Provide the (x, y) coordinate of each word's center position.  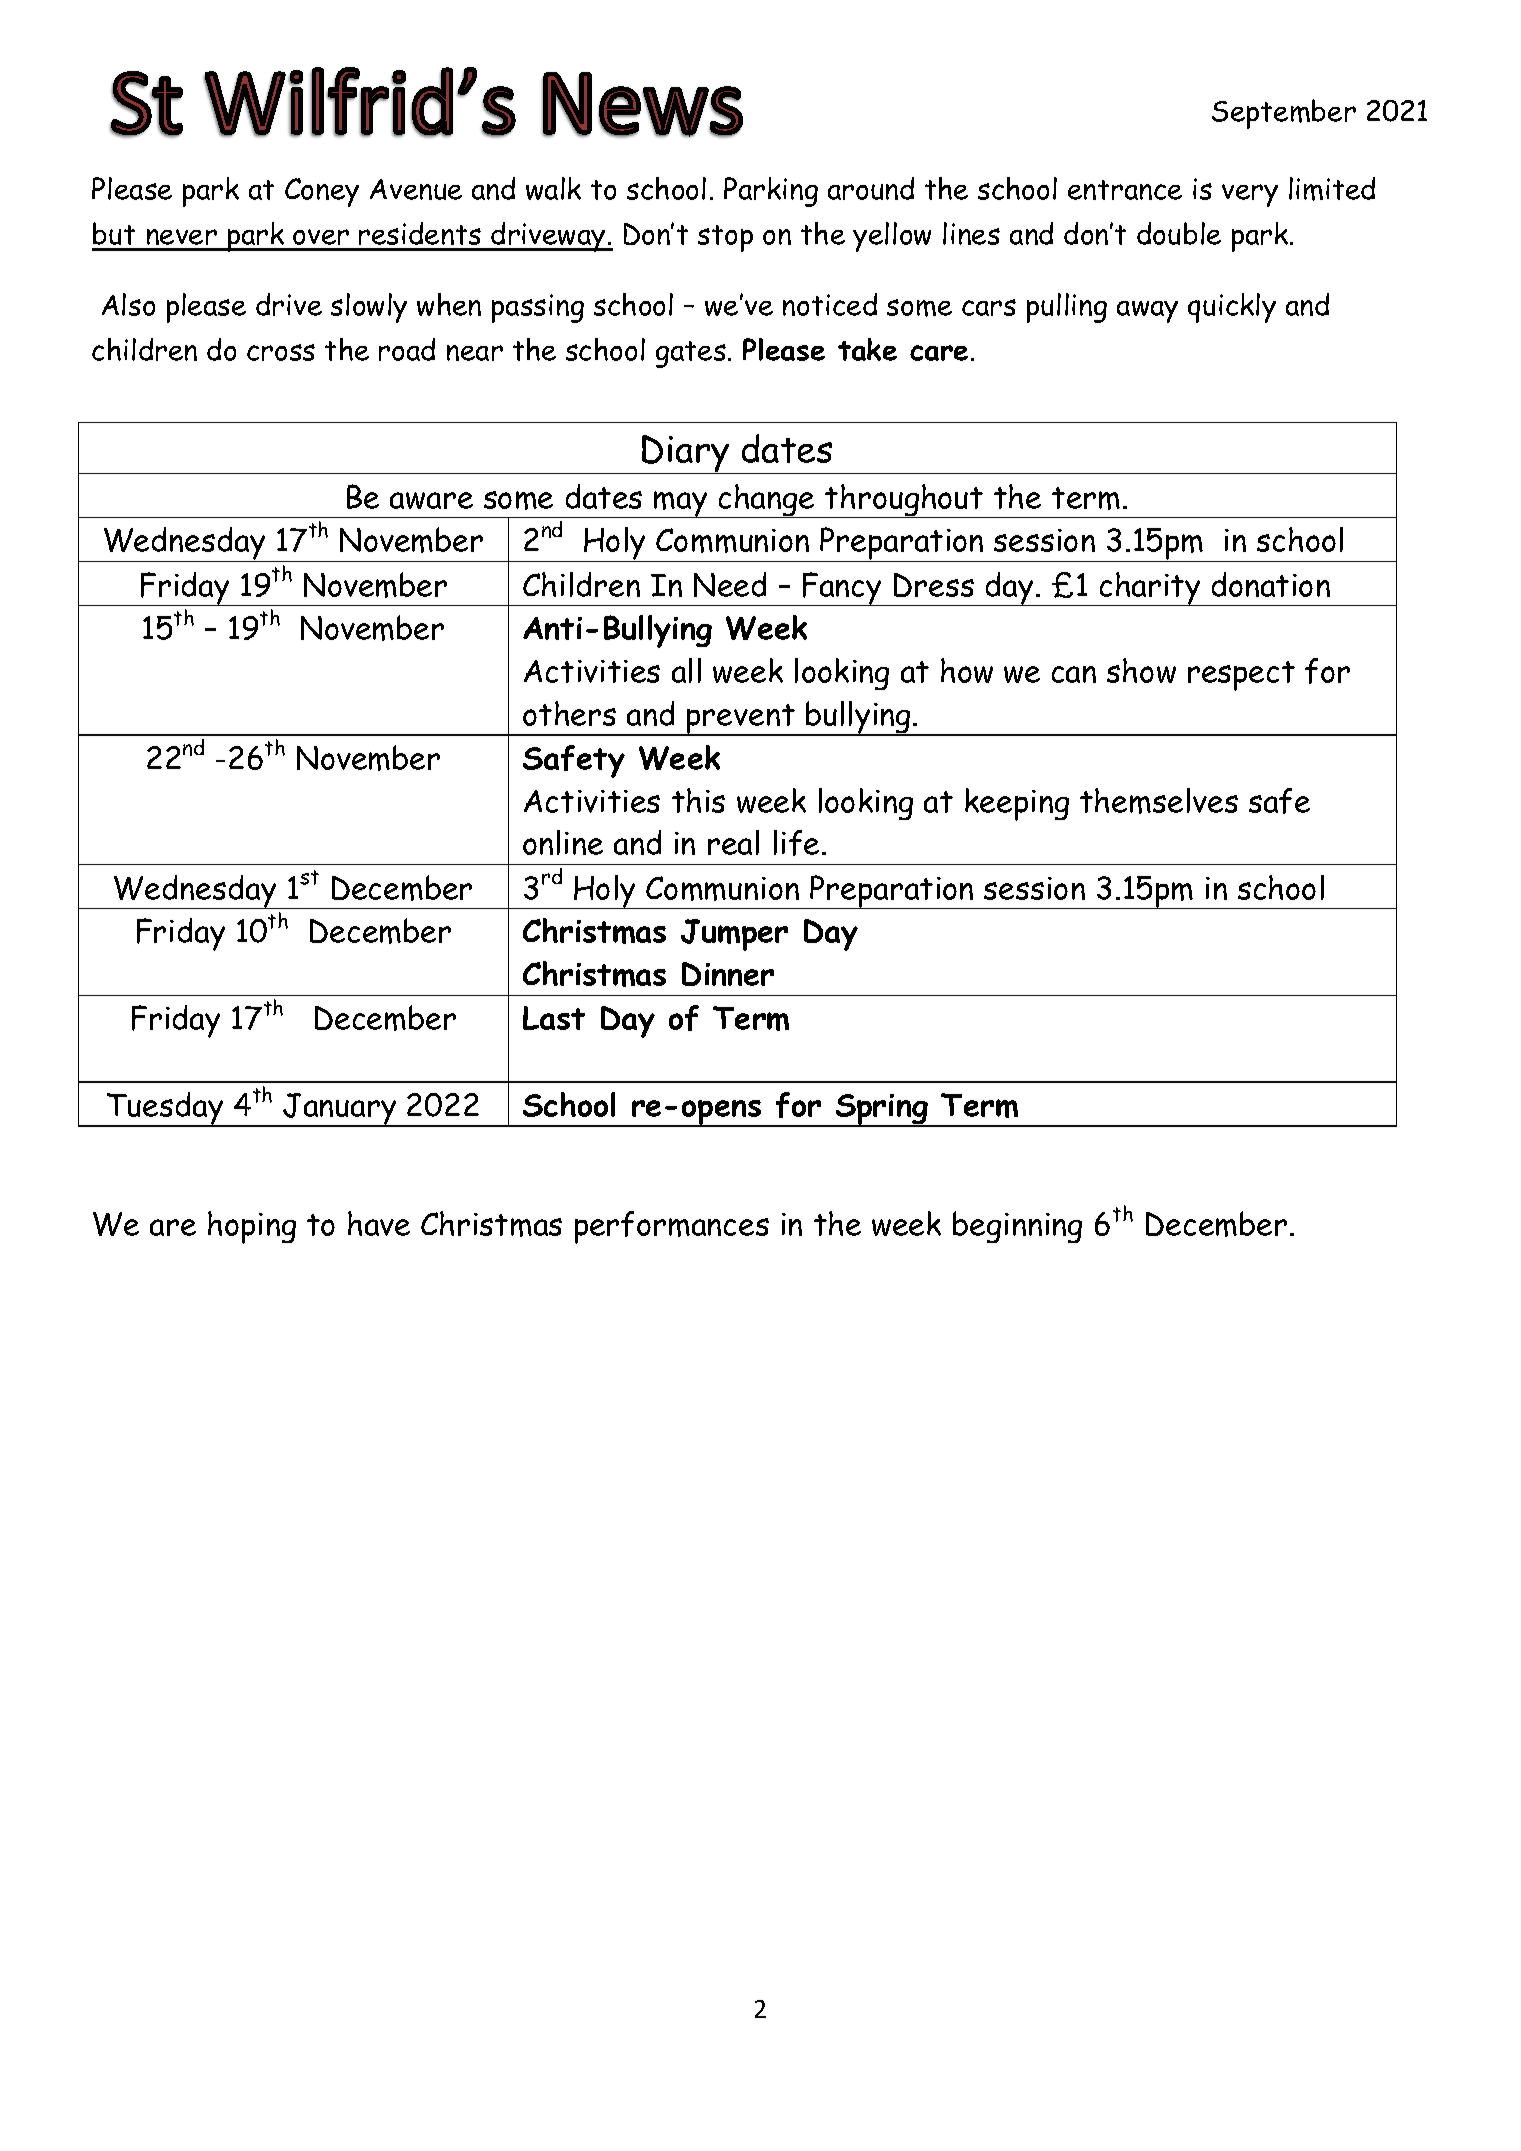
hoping (252, 1227)
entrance (1125, 190)
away (1147, 312)
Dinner (728, 974)
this (698, 800)
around (871, 188)
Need (730, 584)
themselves (1159, 801)
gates (691, 354)
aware (431, 500)
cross (281, 352)
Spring (882, 1110)
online (563, 842)
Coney (322, 192)
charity (1150, 589)
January (340, 1110)
